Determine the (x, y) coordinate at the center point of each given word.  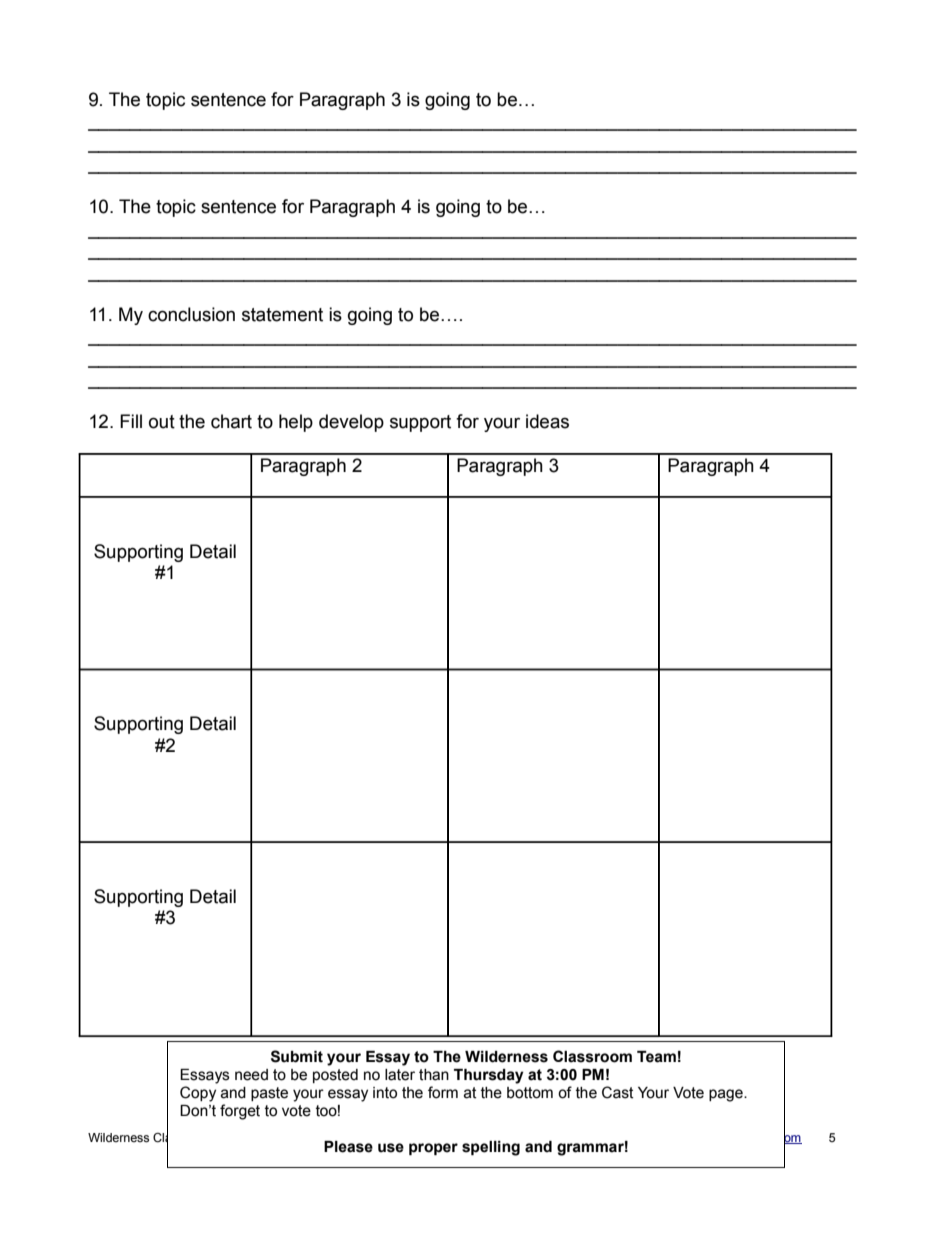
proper (433, 1149)
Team (656, 1057)
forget (240, 1112)
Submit (297, 1056)
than (434, 1075)
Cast (618, 1092)
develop (351, 423)
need (251, 1075)
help (296, 423)
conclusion (191, 314)
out (162, 422)
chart (231, 421)
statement (282, 315)
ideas (547, 421)
